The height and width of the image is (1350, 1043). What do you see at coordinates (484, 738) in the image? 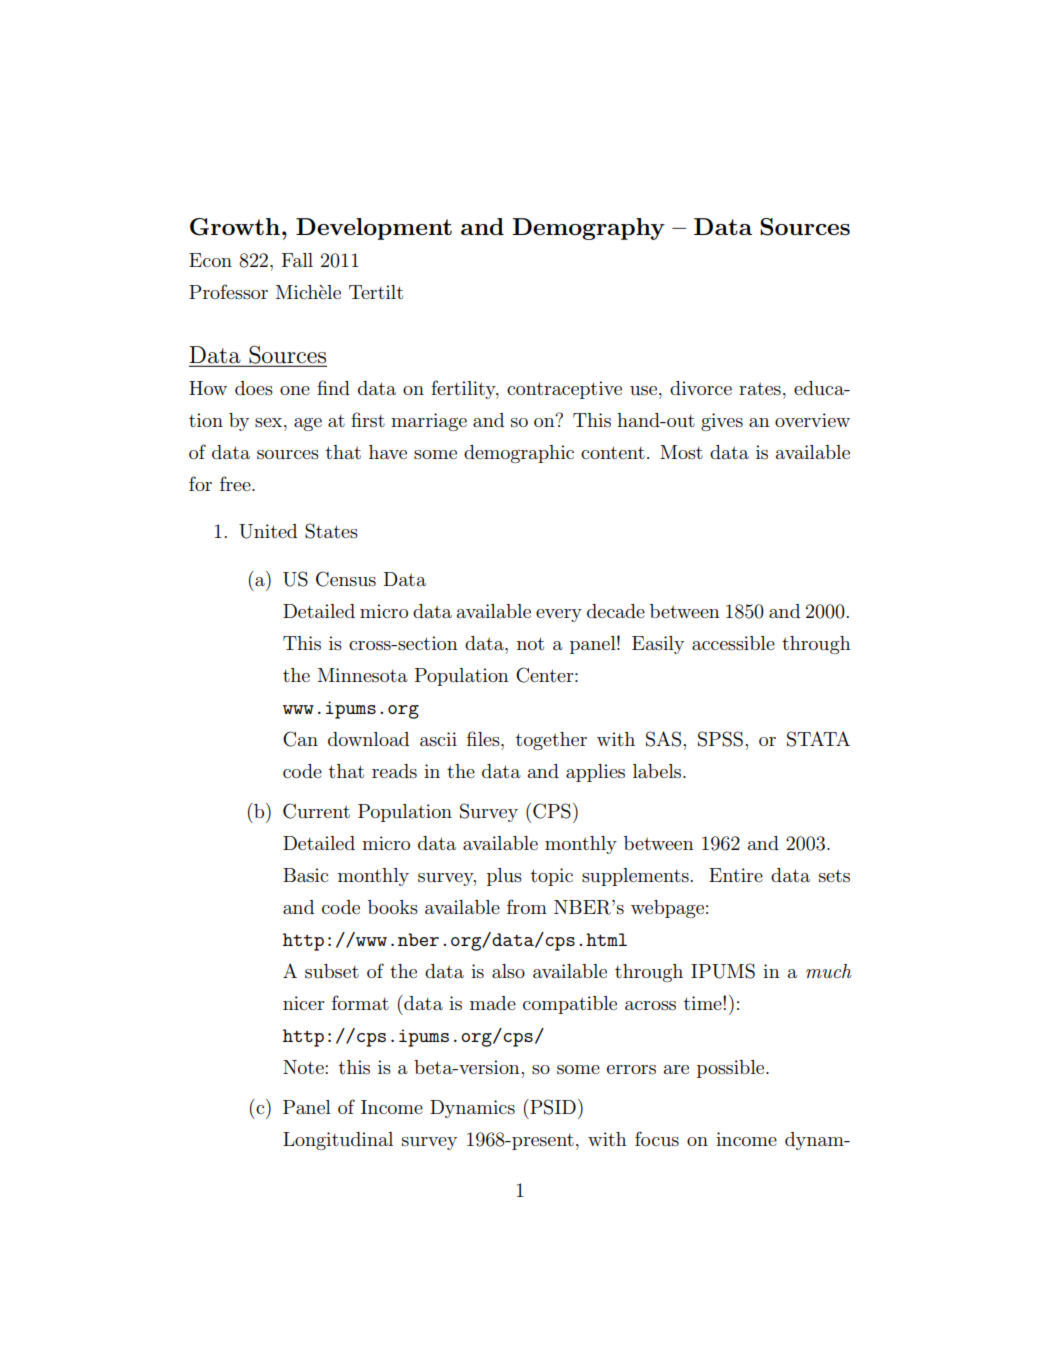
I see `files` at bounding box center [484, 738].
